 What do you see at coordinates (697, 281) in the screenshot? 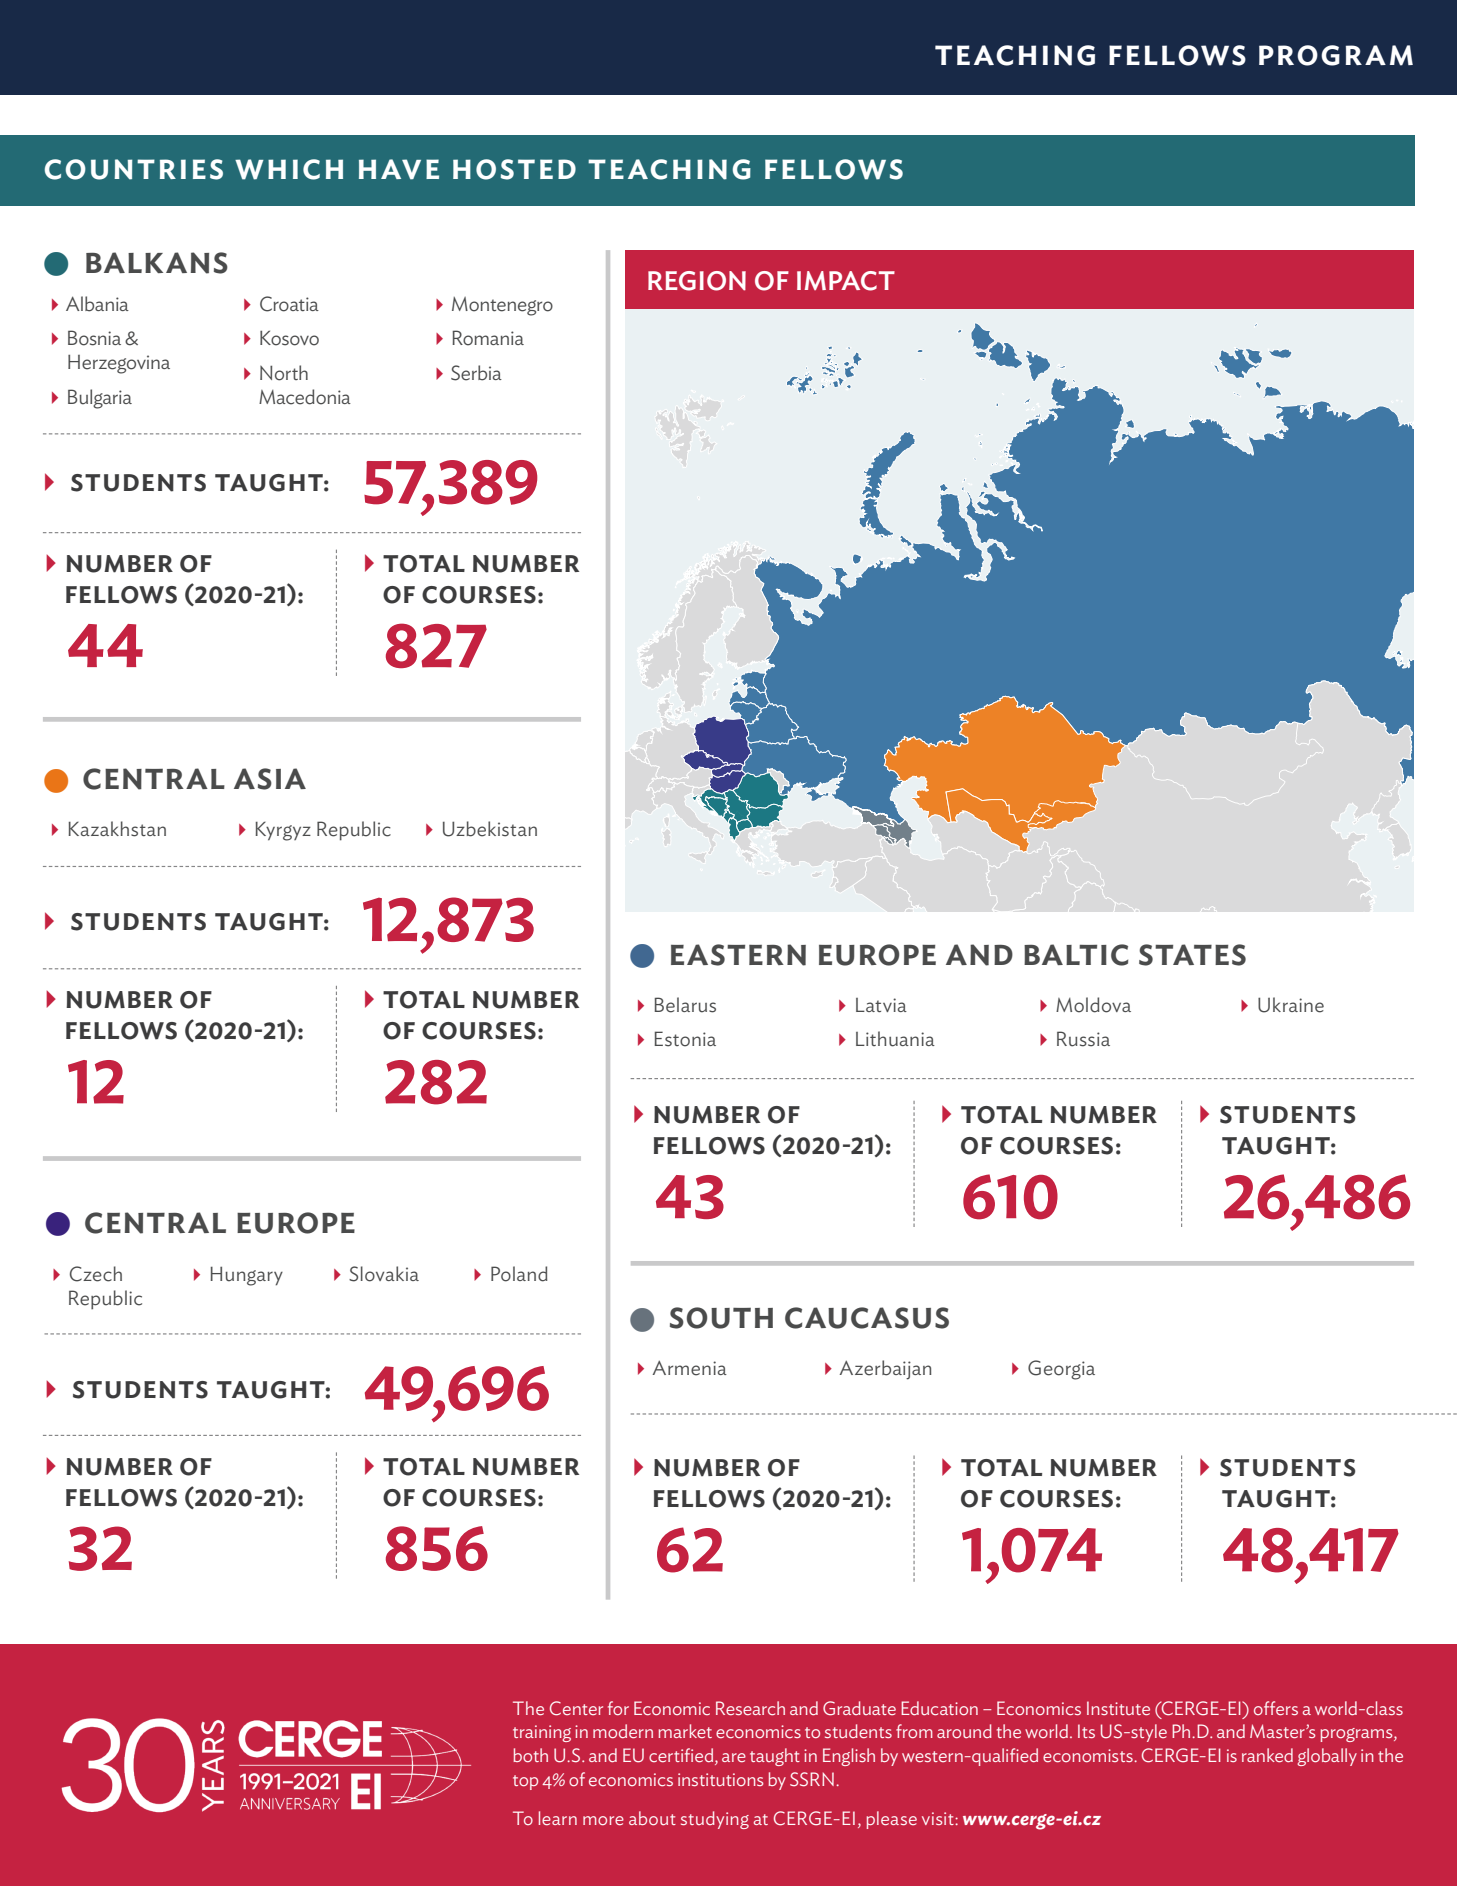
I see `REGION` at bounding box center [697, 281].
